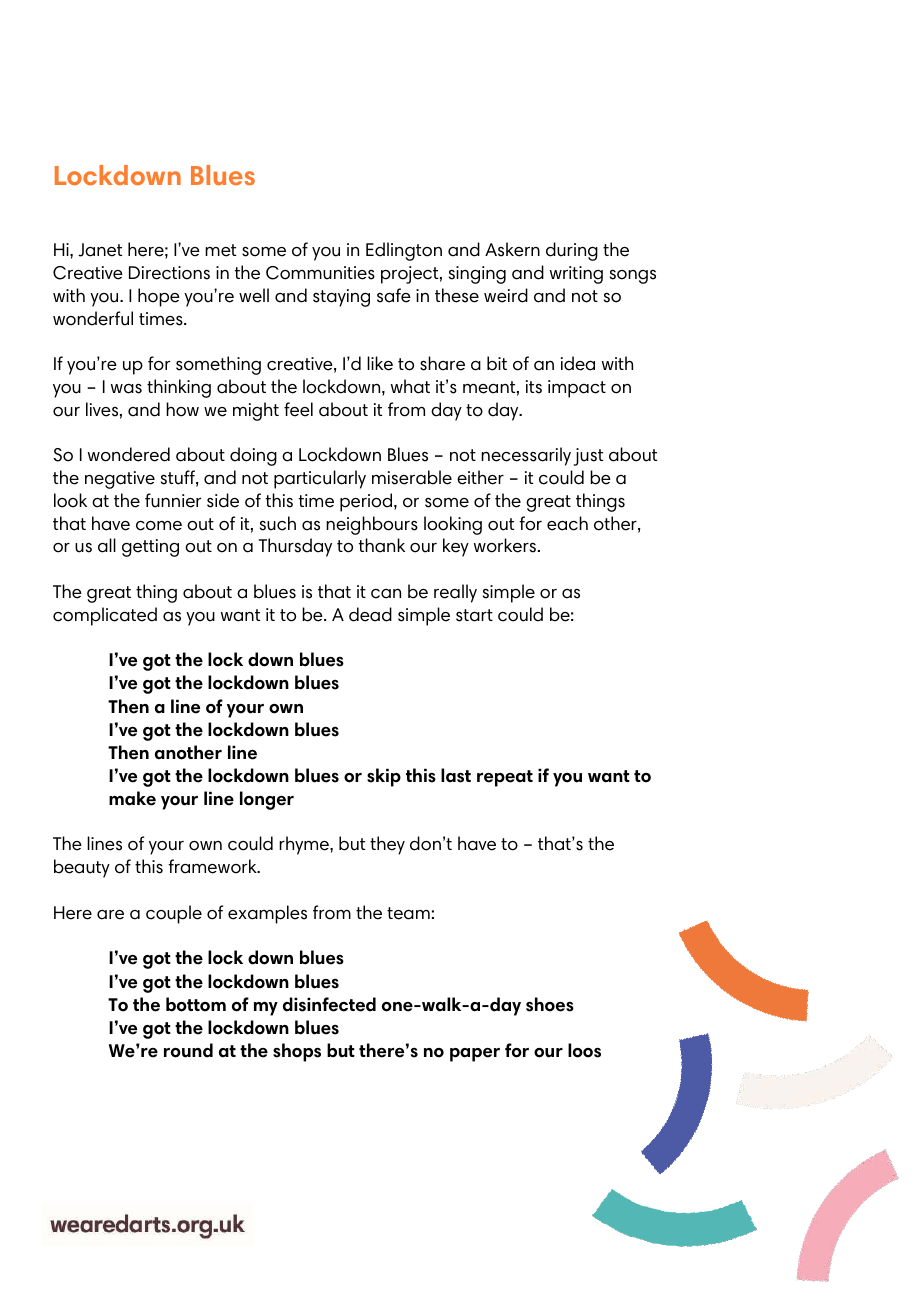 Image resolution: width=924 pixels, height=1308 pixels. I want to click on round, so click(188, 1050).
